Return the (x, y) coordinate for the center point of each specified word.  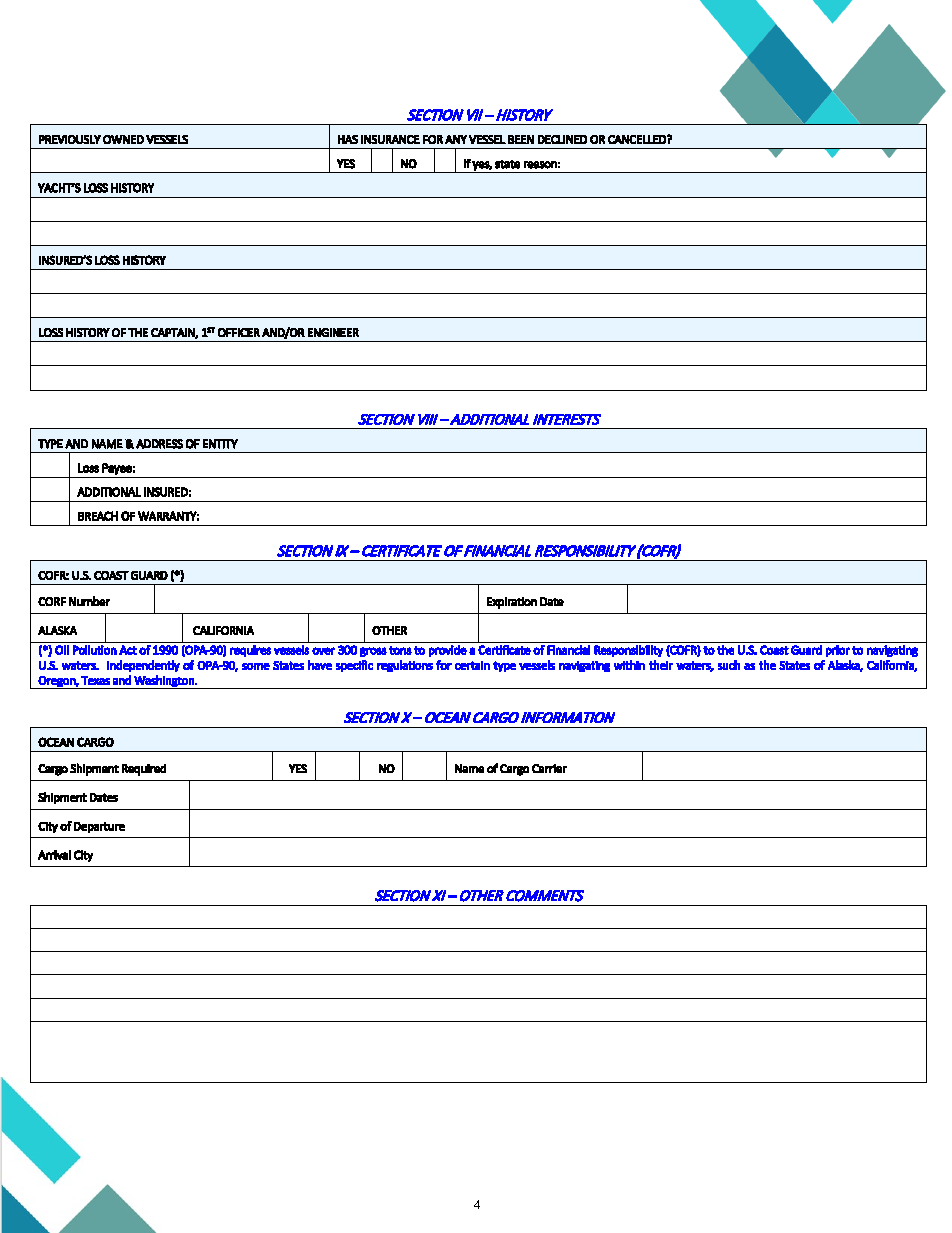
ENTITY (220, 444)
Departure (99, 827)
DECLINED (562, 139)
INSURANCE (390, 139)
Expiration (512, 603)
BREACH (98, 516)
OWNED (123, 139)
